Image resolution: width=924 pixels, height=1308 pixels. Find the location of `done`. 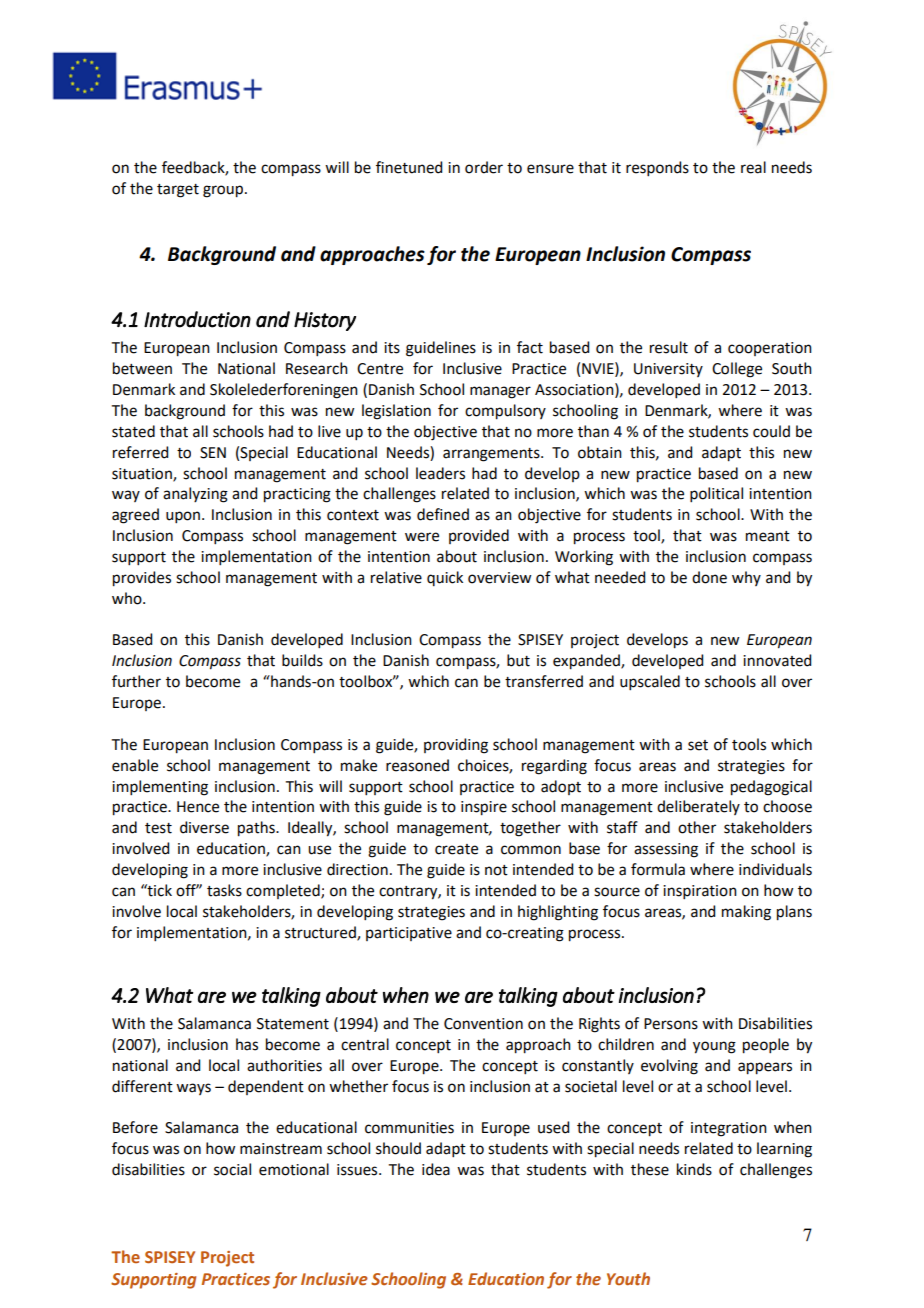

done is located at coordinates (709, 577).
